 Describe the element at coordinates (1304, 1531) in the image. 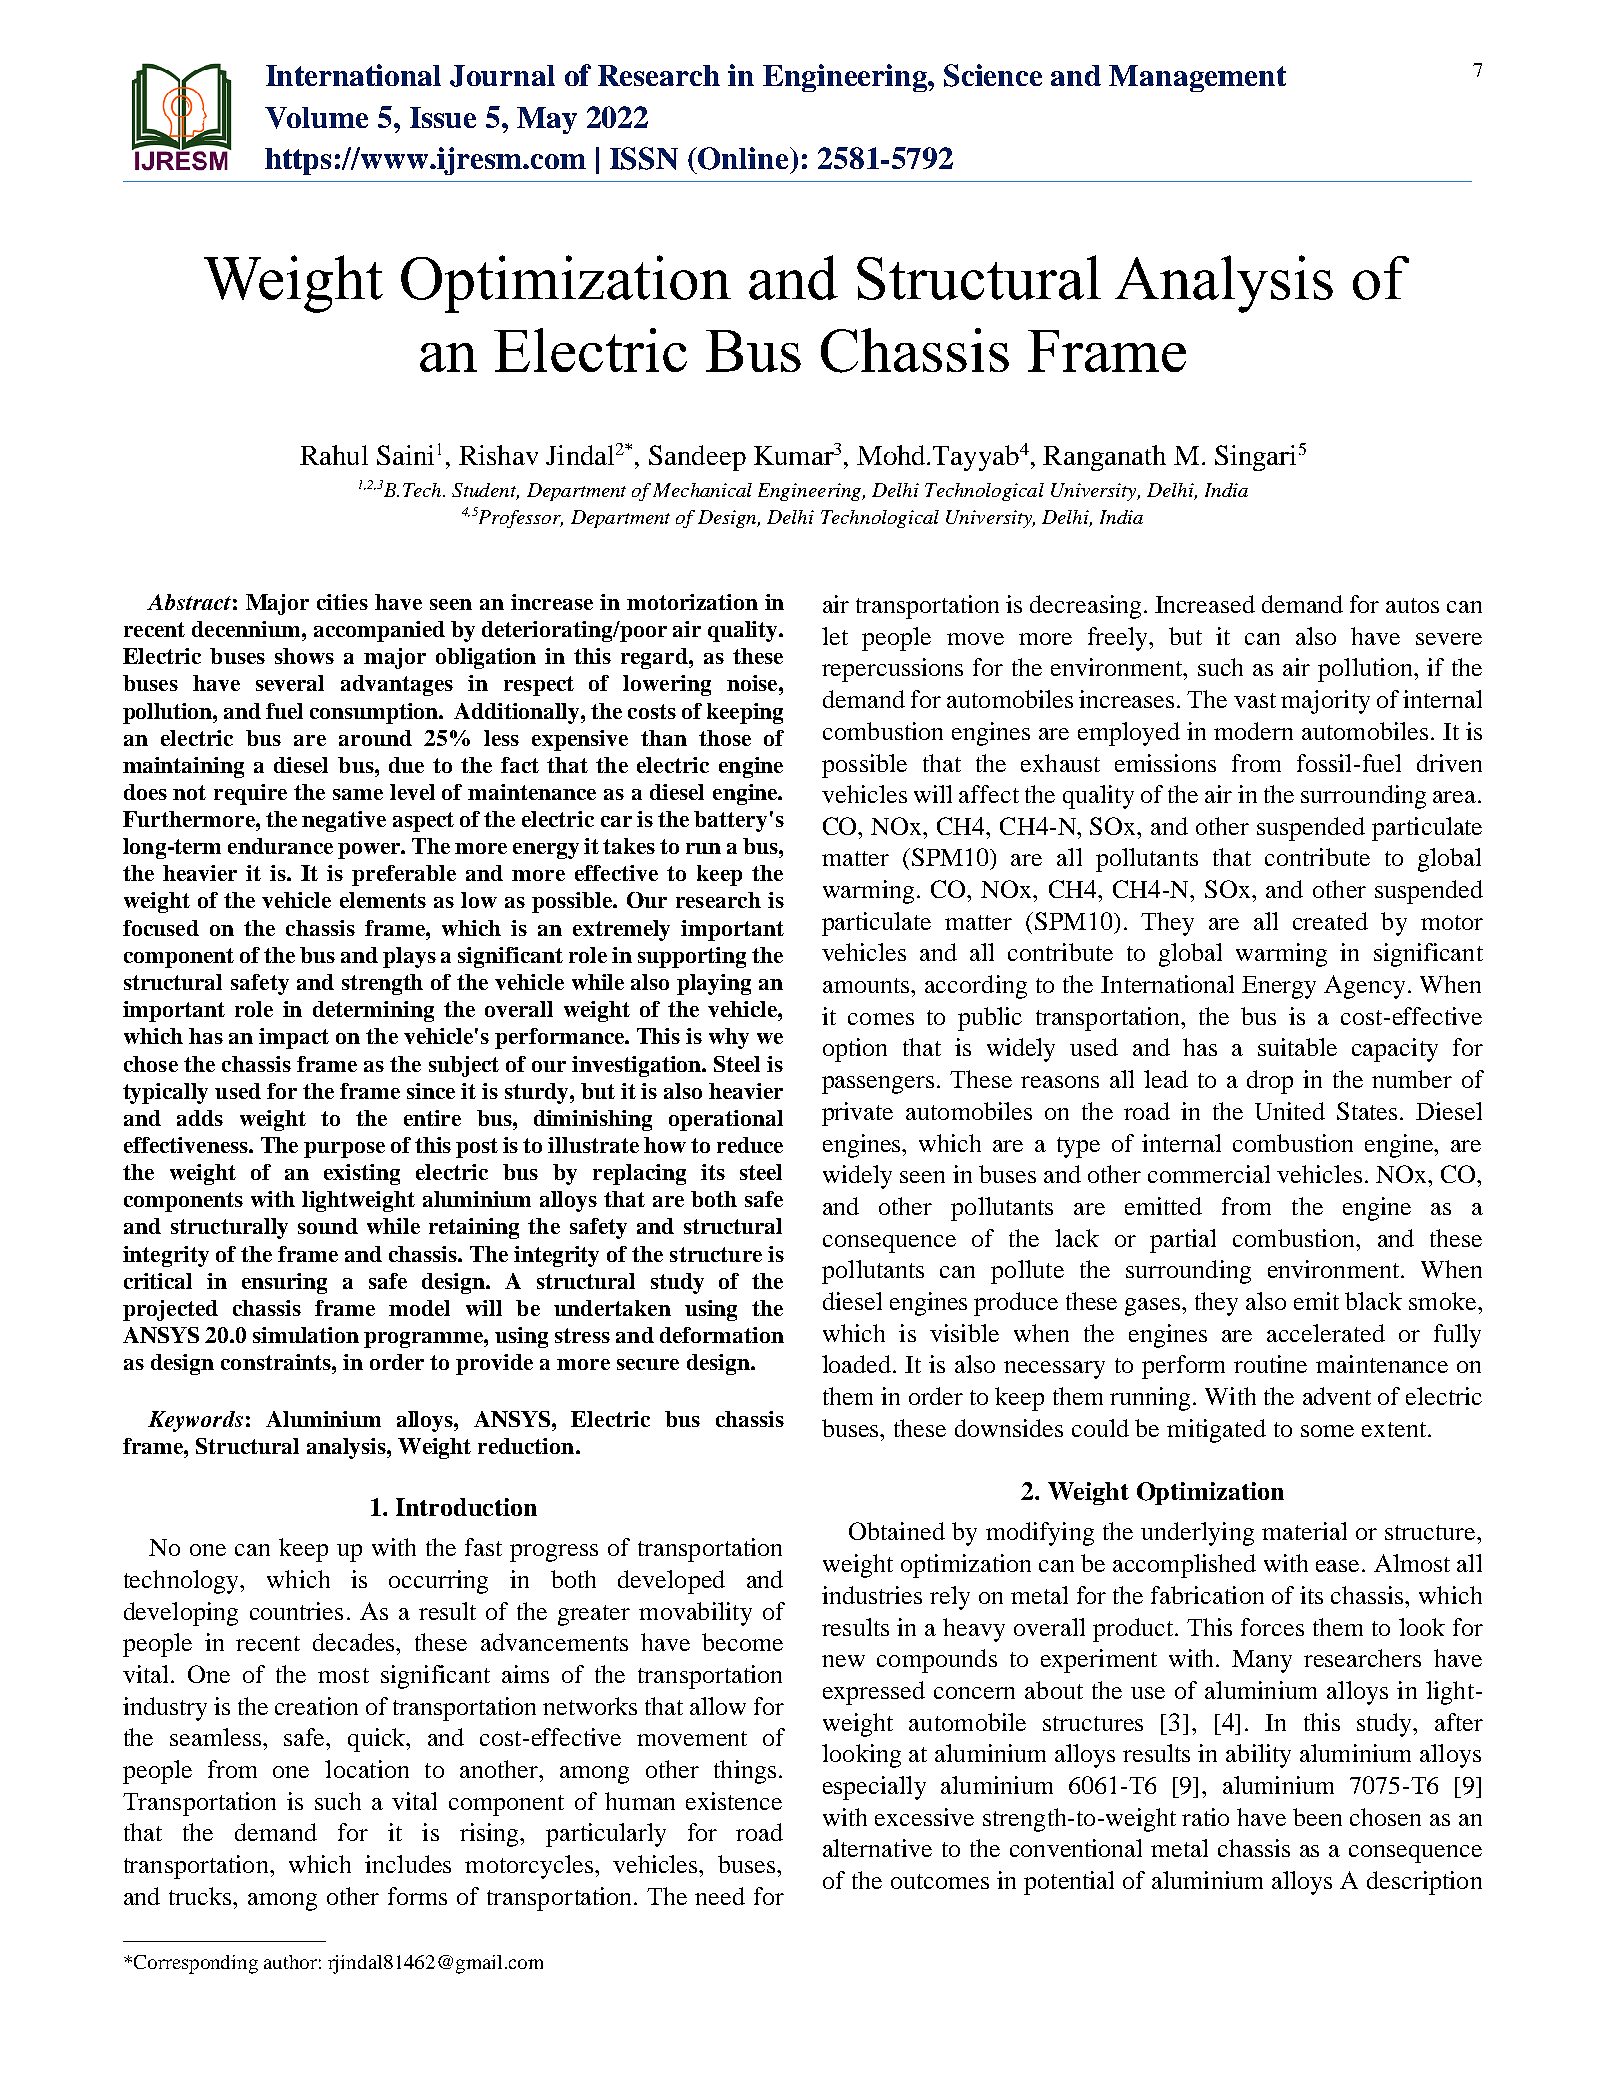

I see `material` at that location.
